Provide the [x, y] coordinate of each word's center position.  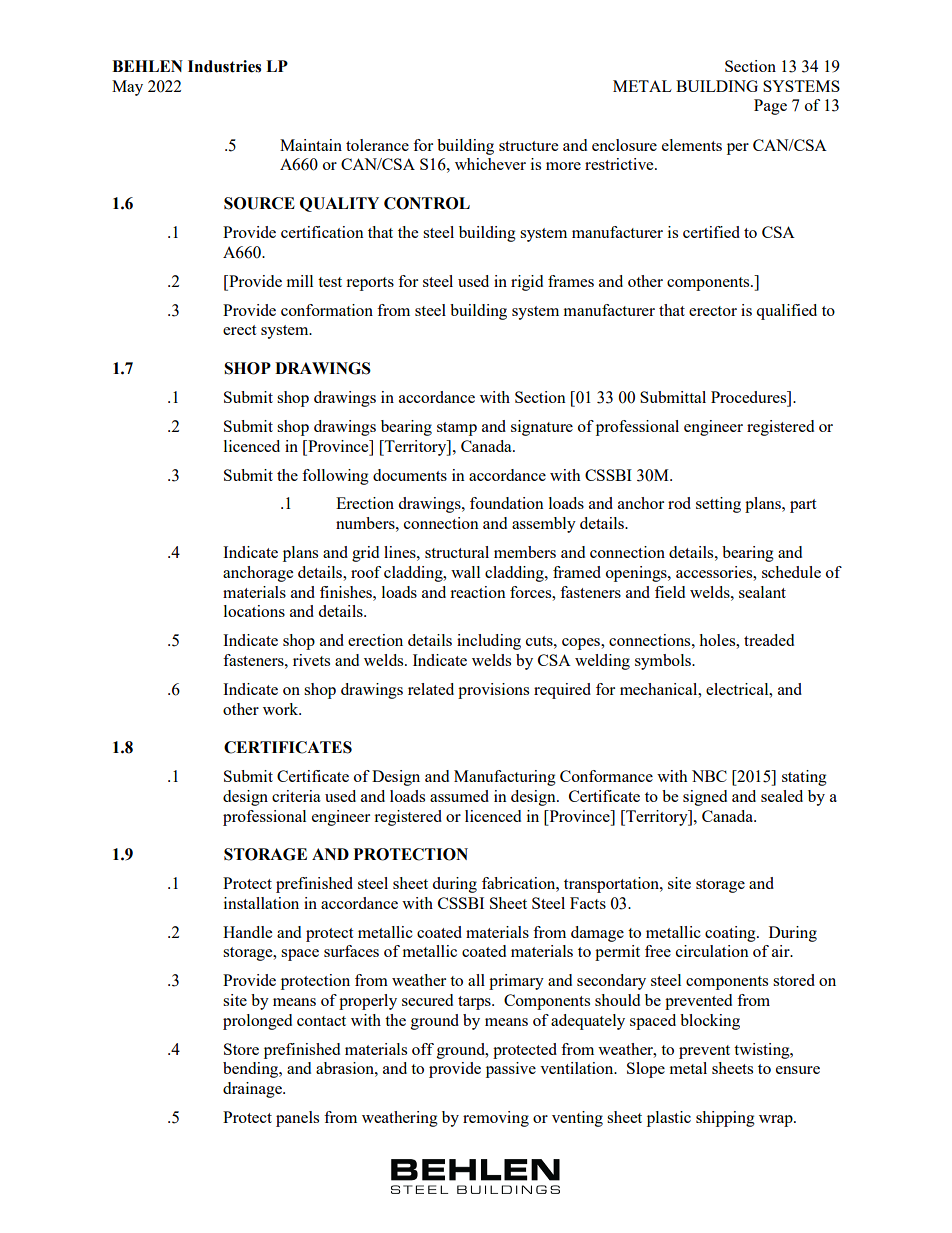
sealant [762, 592]
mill [300, 281]
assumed [459, 796]
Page [770, 107]
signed [705, 798]
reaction [478, 592]
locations [254, 611]
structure [528, 146]
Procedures [750, 397]
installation [261, 903]
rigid [527, 283]
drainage [253, 1090]
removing [496, 1119]
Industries [224, 66]
